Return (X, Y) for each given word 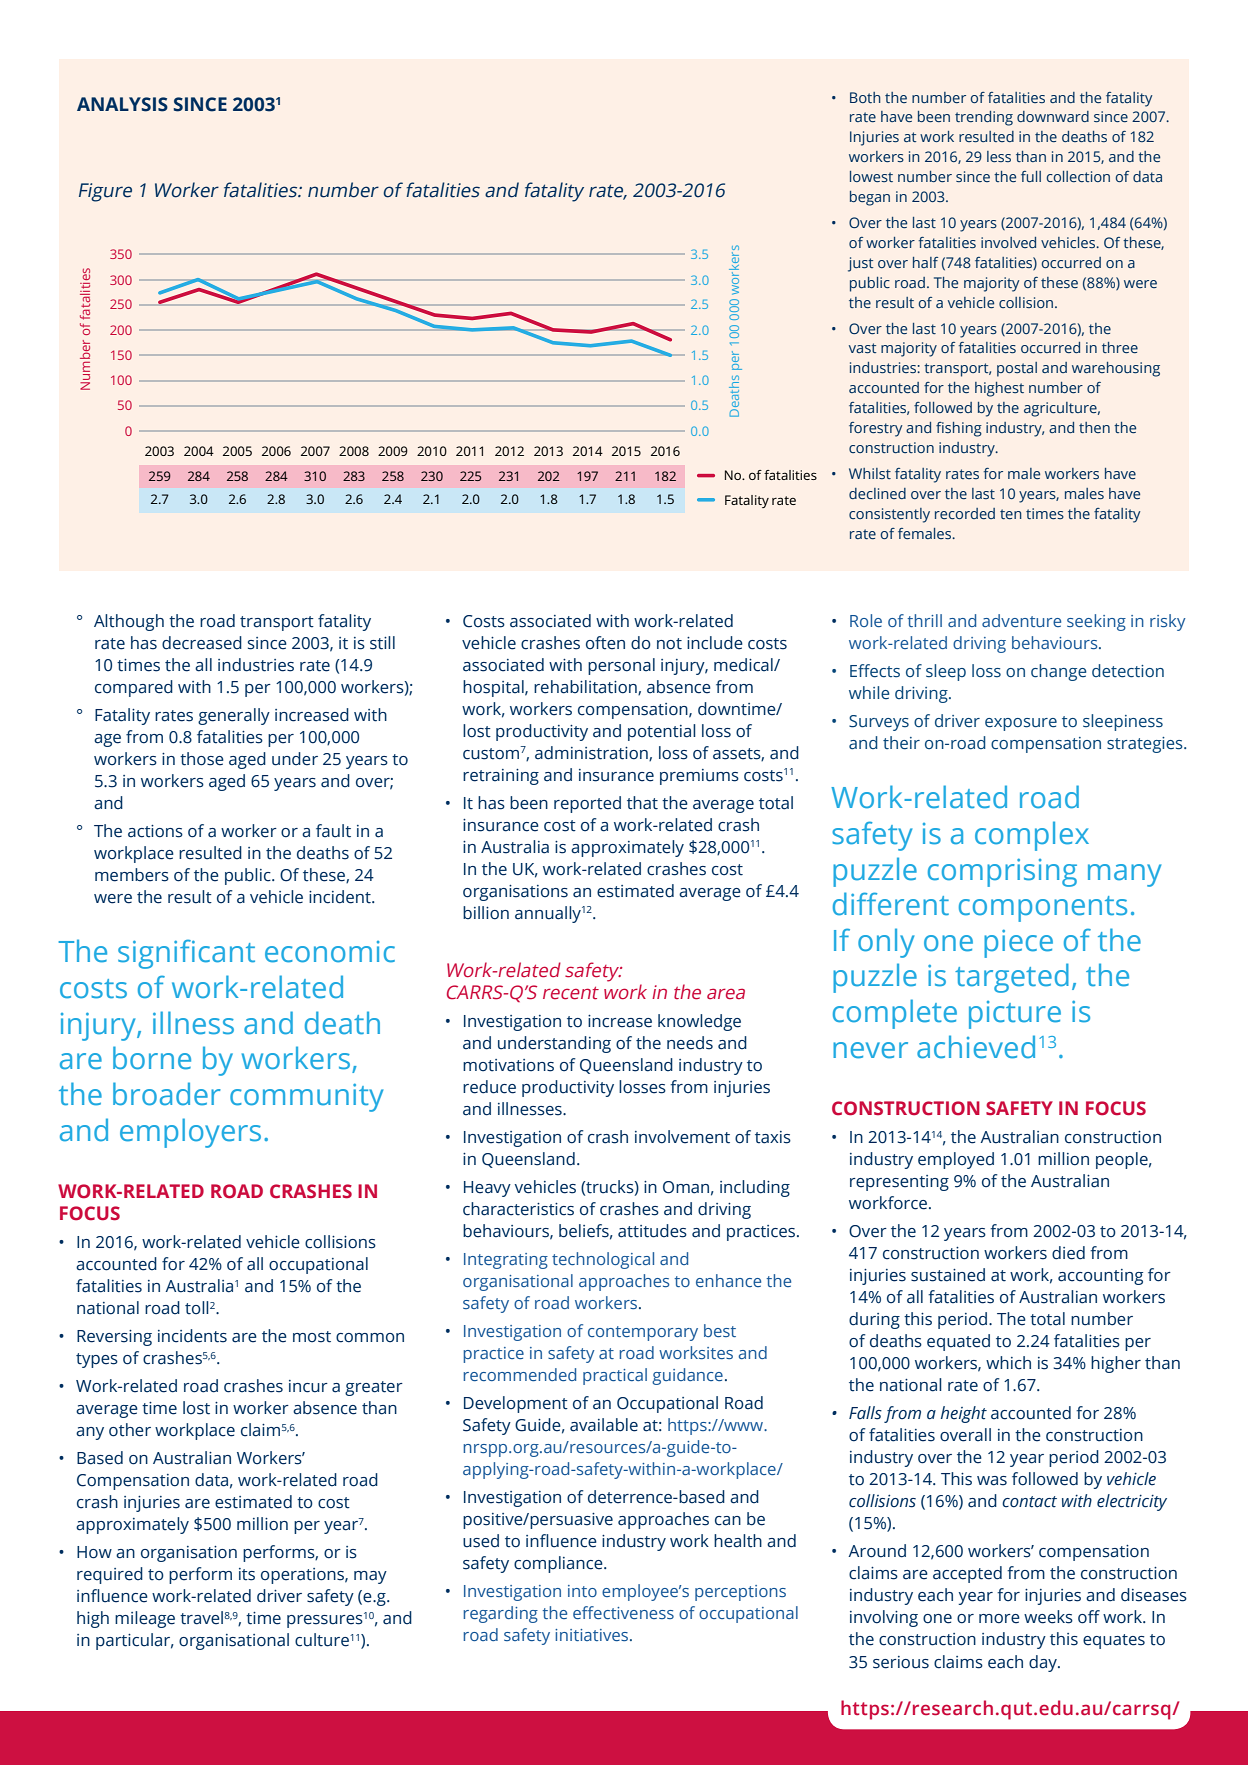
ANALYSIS (122, 104)
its (247, 1574)
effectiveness (623, 1612)
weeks (1048, 1617)
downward (1053, 116)
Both (865, 97)
